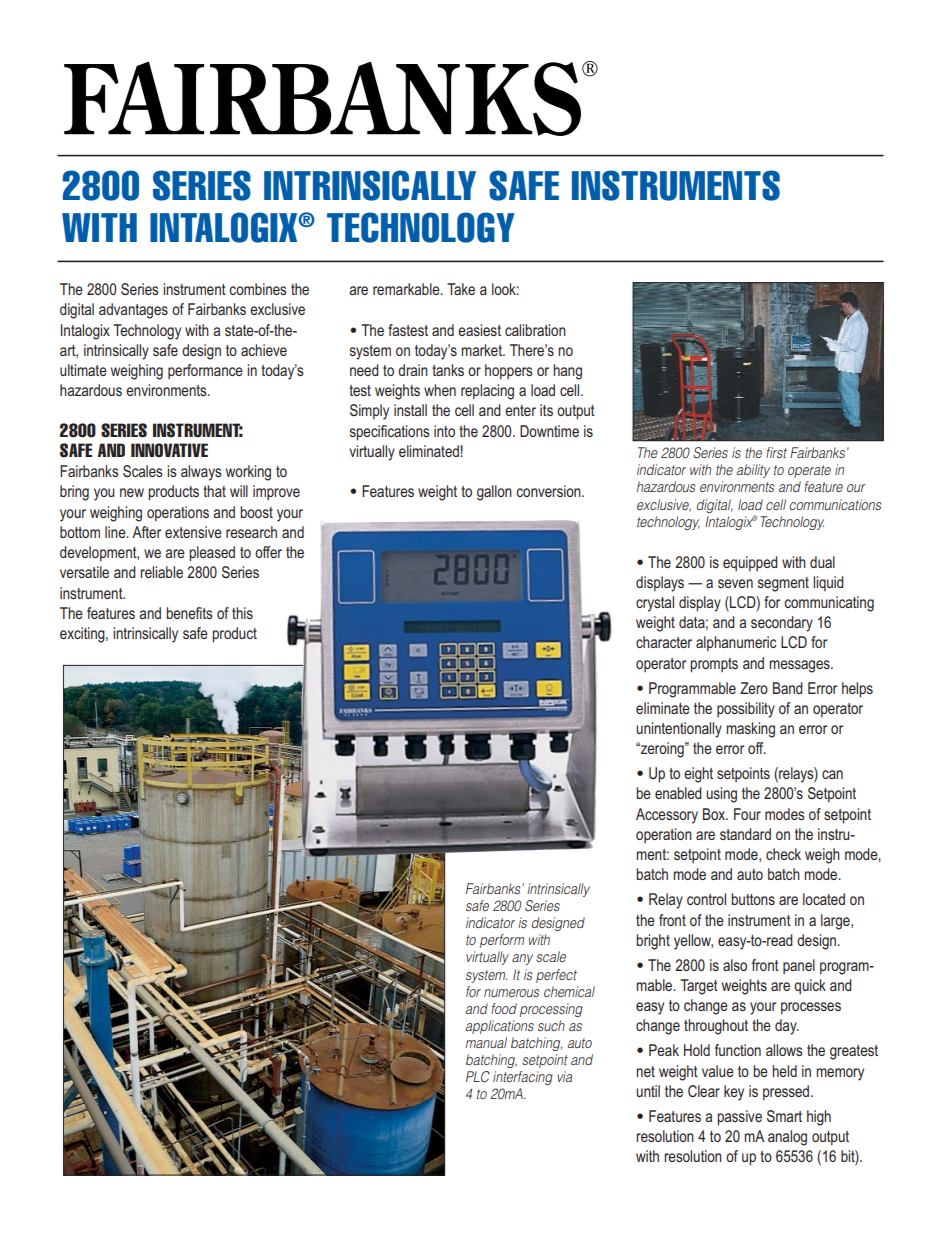  What do you see at coordinates (535, 330) in the page?
I see `calibration` at bounding box center [535, 330].
